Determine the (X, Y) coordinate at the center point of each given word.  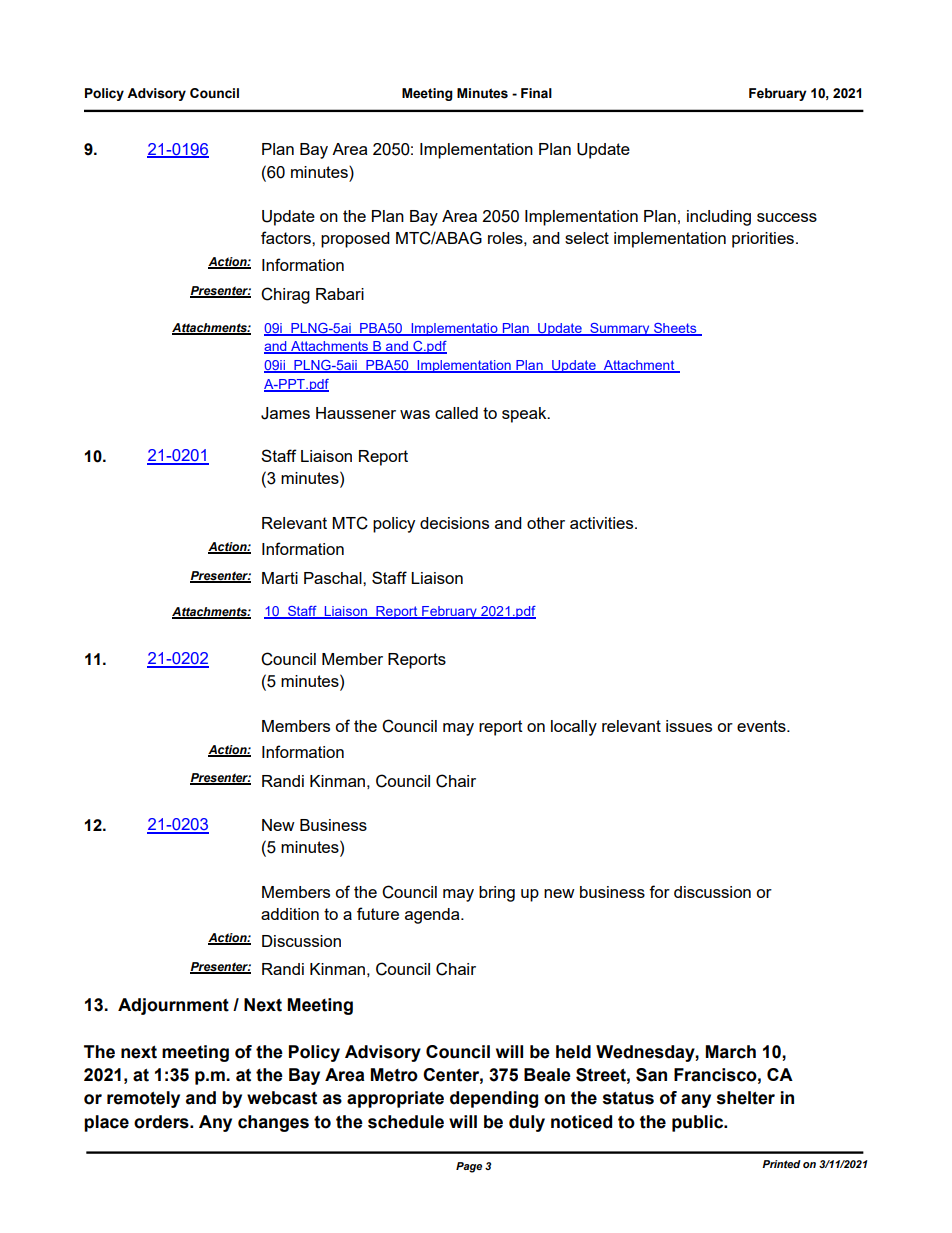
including (719, 218)
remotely (143, 1099)
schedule (406, 1122)
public (699, 1123)
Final (536, 93)
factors (287, 237)
